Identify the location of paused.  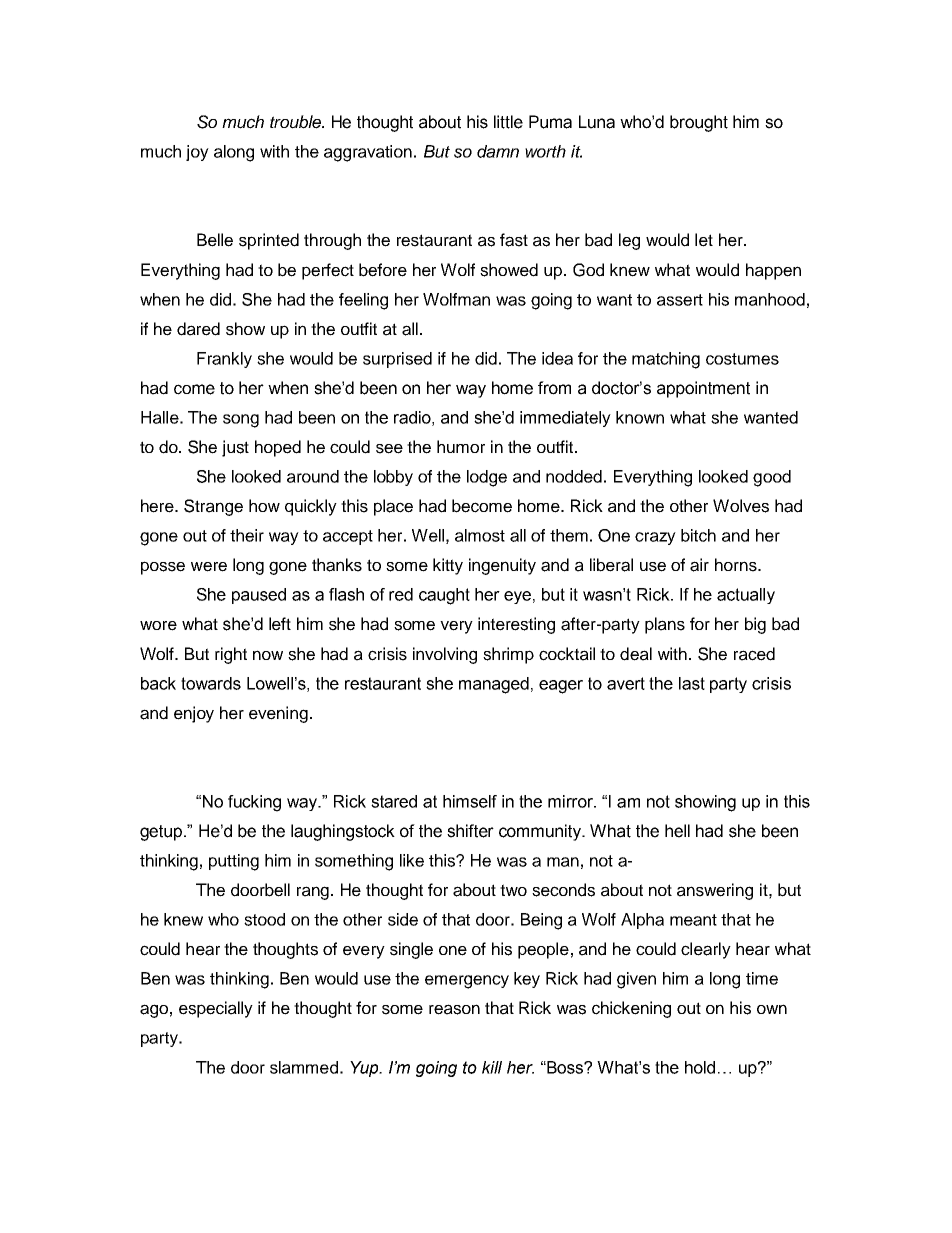
(259, 596).
